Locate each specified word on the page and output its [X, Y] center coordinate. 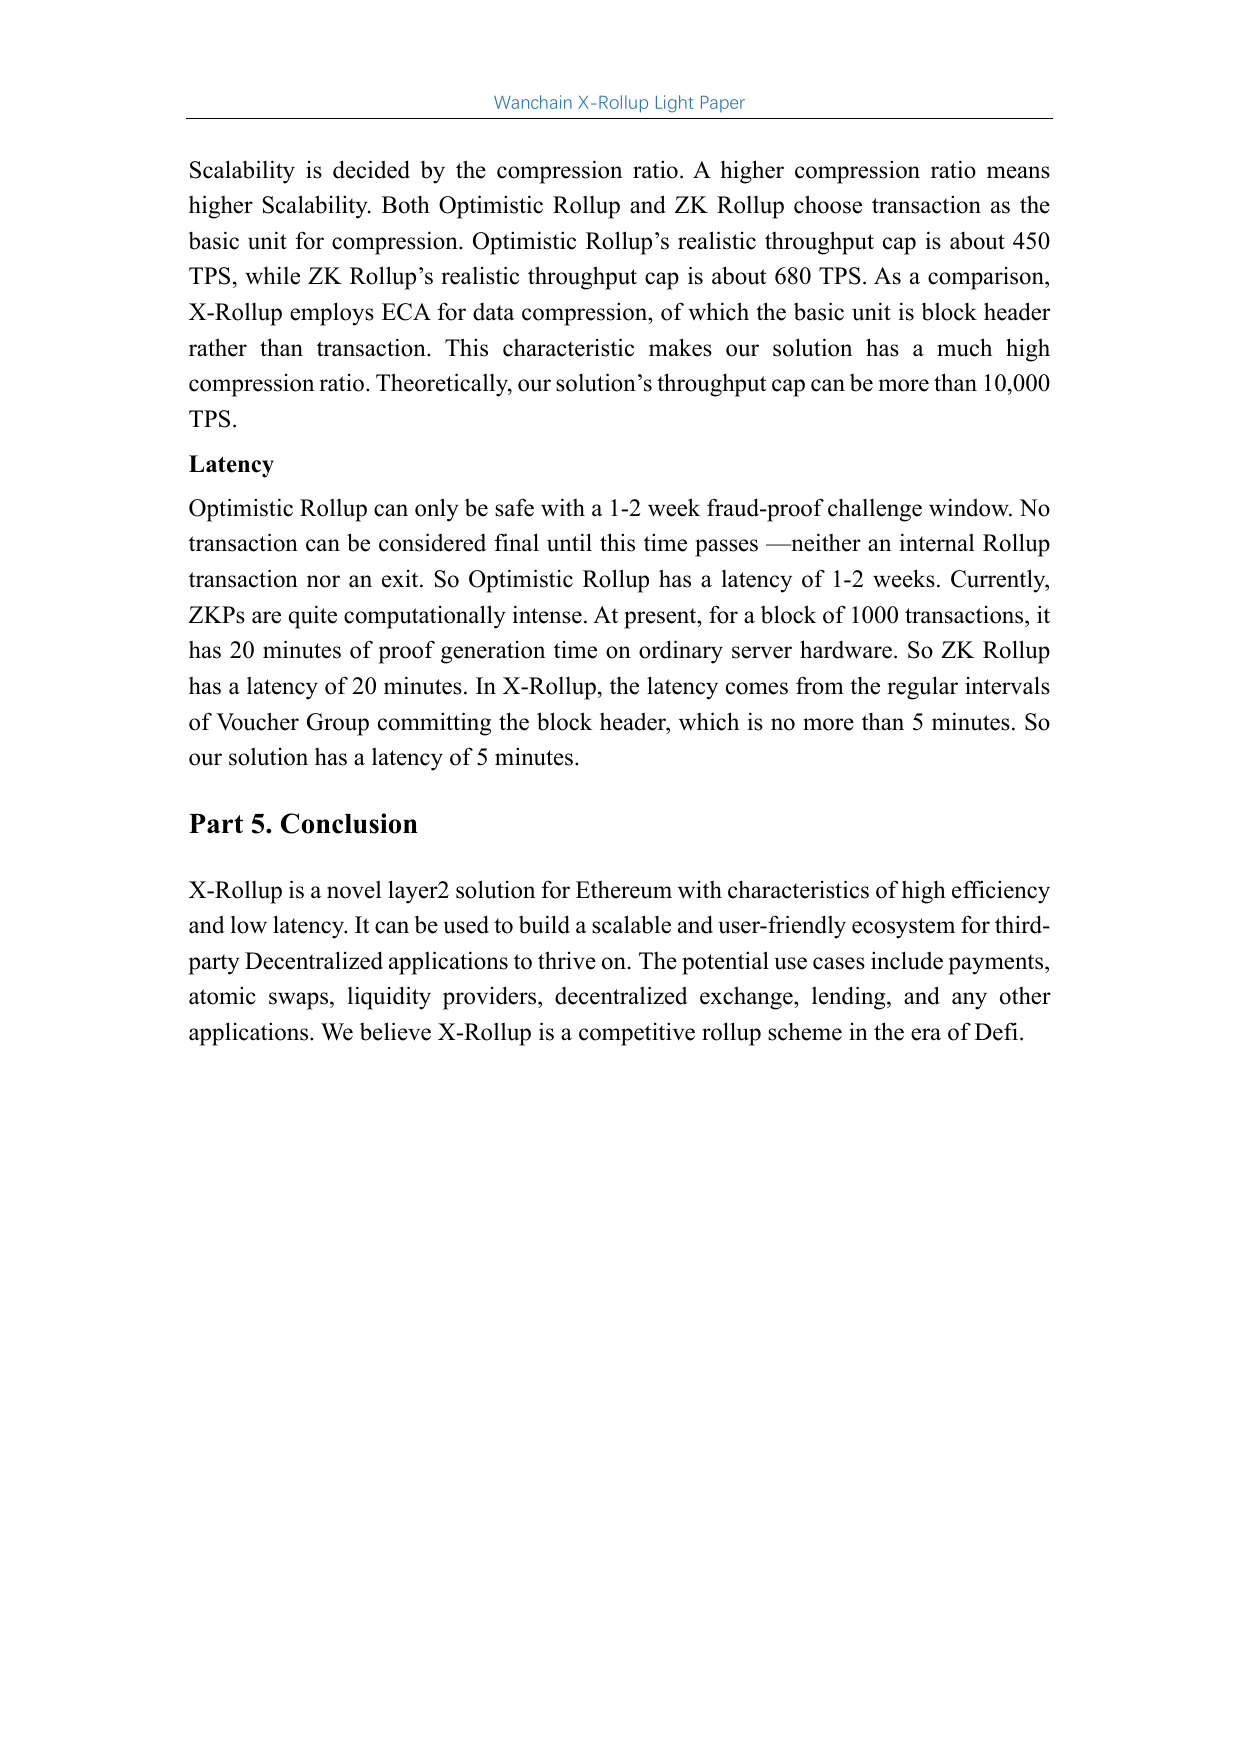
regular [922, 688]
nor [323, 581]
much [964, 347]
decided [371, 169]
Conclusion [349, 823]
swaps [300, 1001]
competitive [637, 1034]
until [569, 542]
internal [937, 542]
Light [675, 104]
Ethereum [624, 890]
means [1018, 172]
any [969, 1001]
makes [680, 347]
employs [332, 314]
